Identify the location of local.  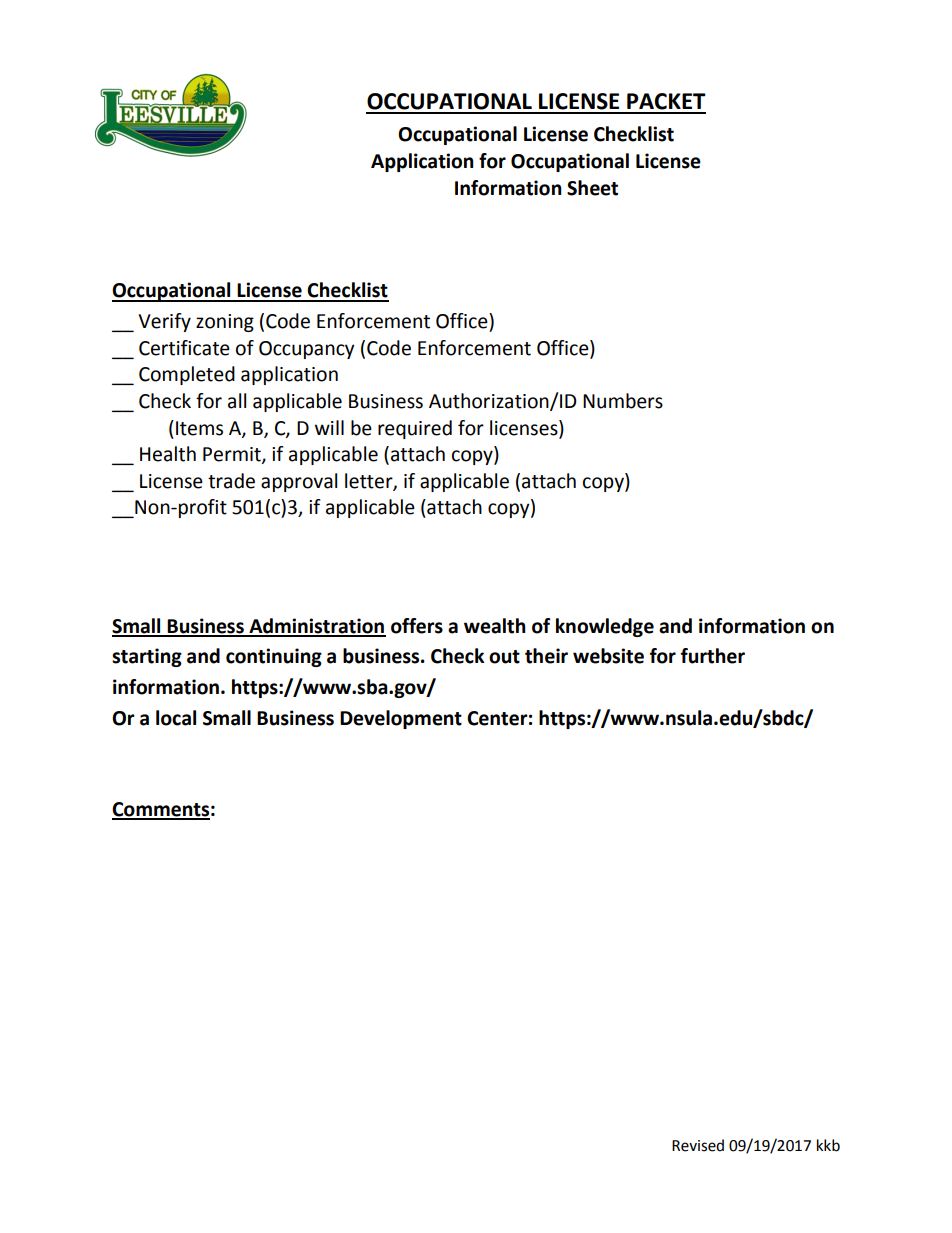
(176, 718).
